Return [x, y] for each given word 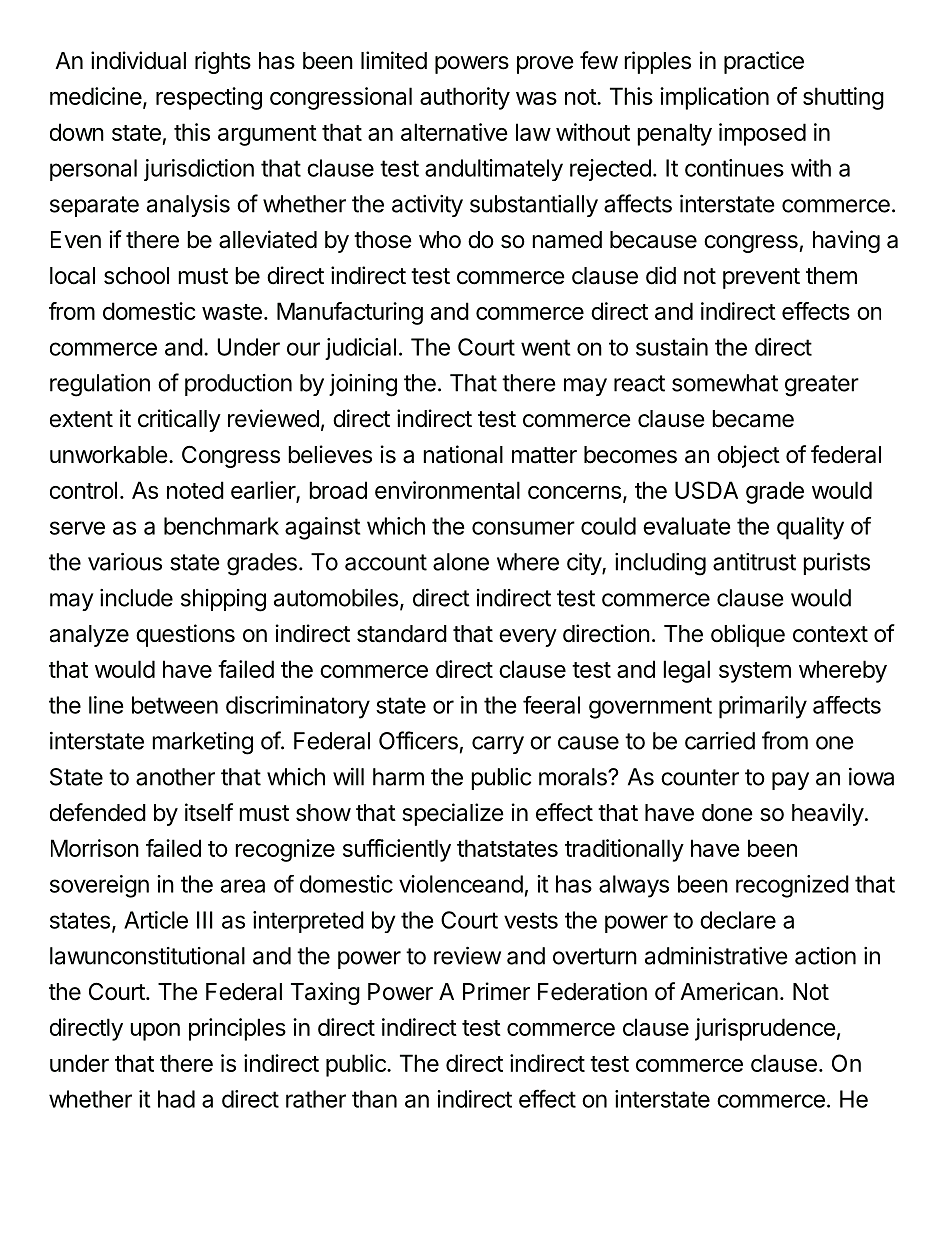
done [727, 813]
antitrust [754, 562]
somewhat [725, 383]
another [175, 777]
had [176, 1099]
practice [764, 62]
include [136, 598]
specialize [453, 814]
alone [461, 562]
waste [232, 312]
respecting [209, 98]
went [545, 347]
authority [465, 98]
